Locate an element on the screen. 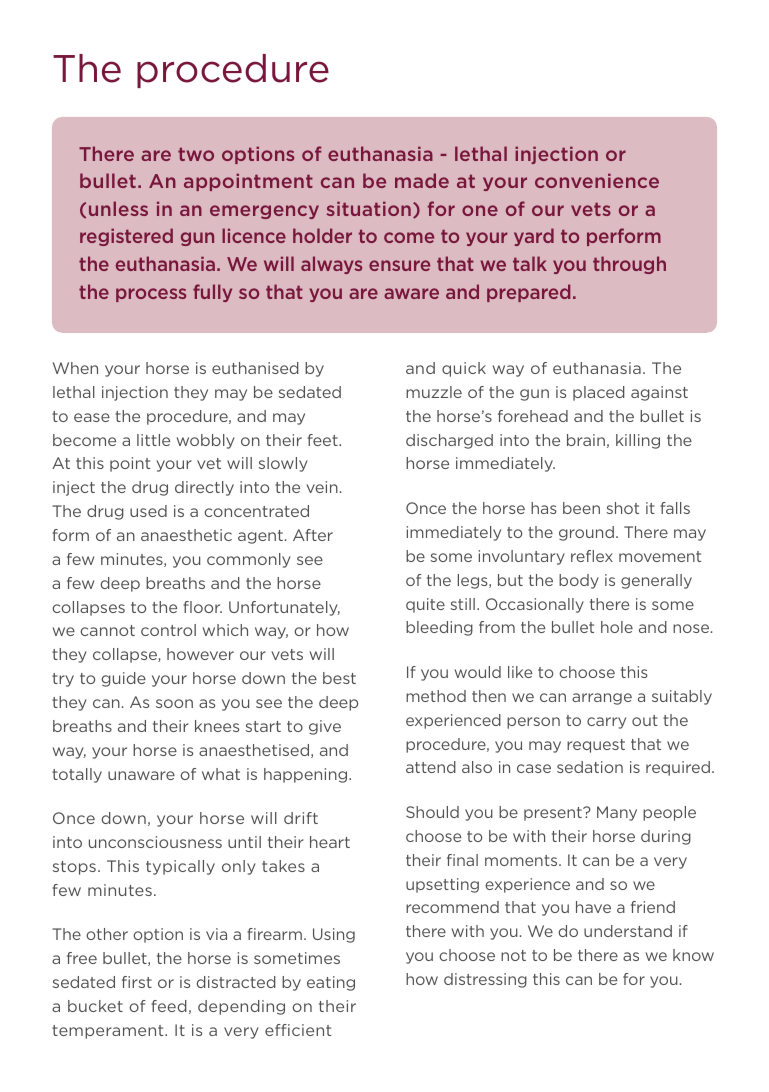 The height and width of the screenshot is (1092, 769). generally is located at coordinates (656, 581).
